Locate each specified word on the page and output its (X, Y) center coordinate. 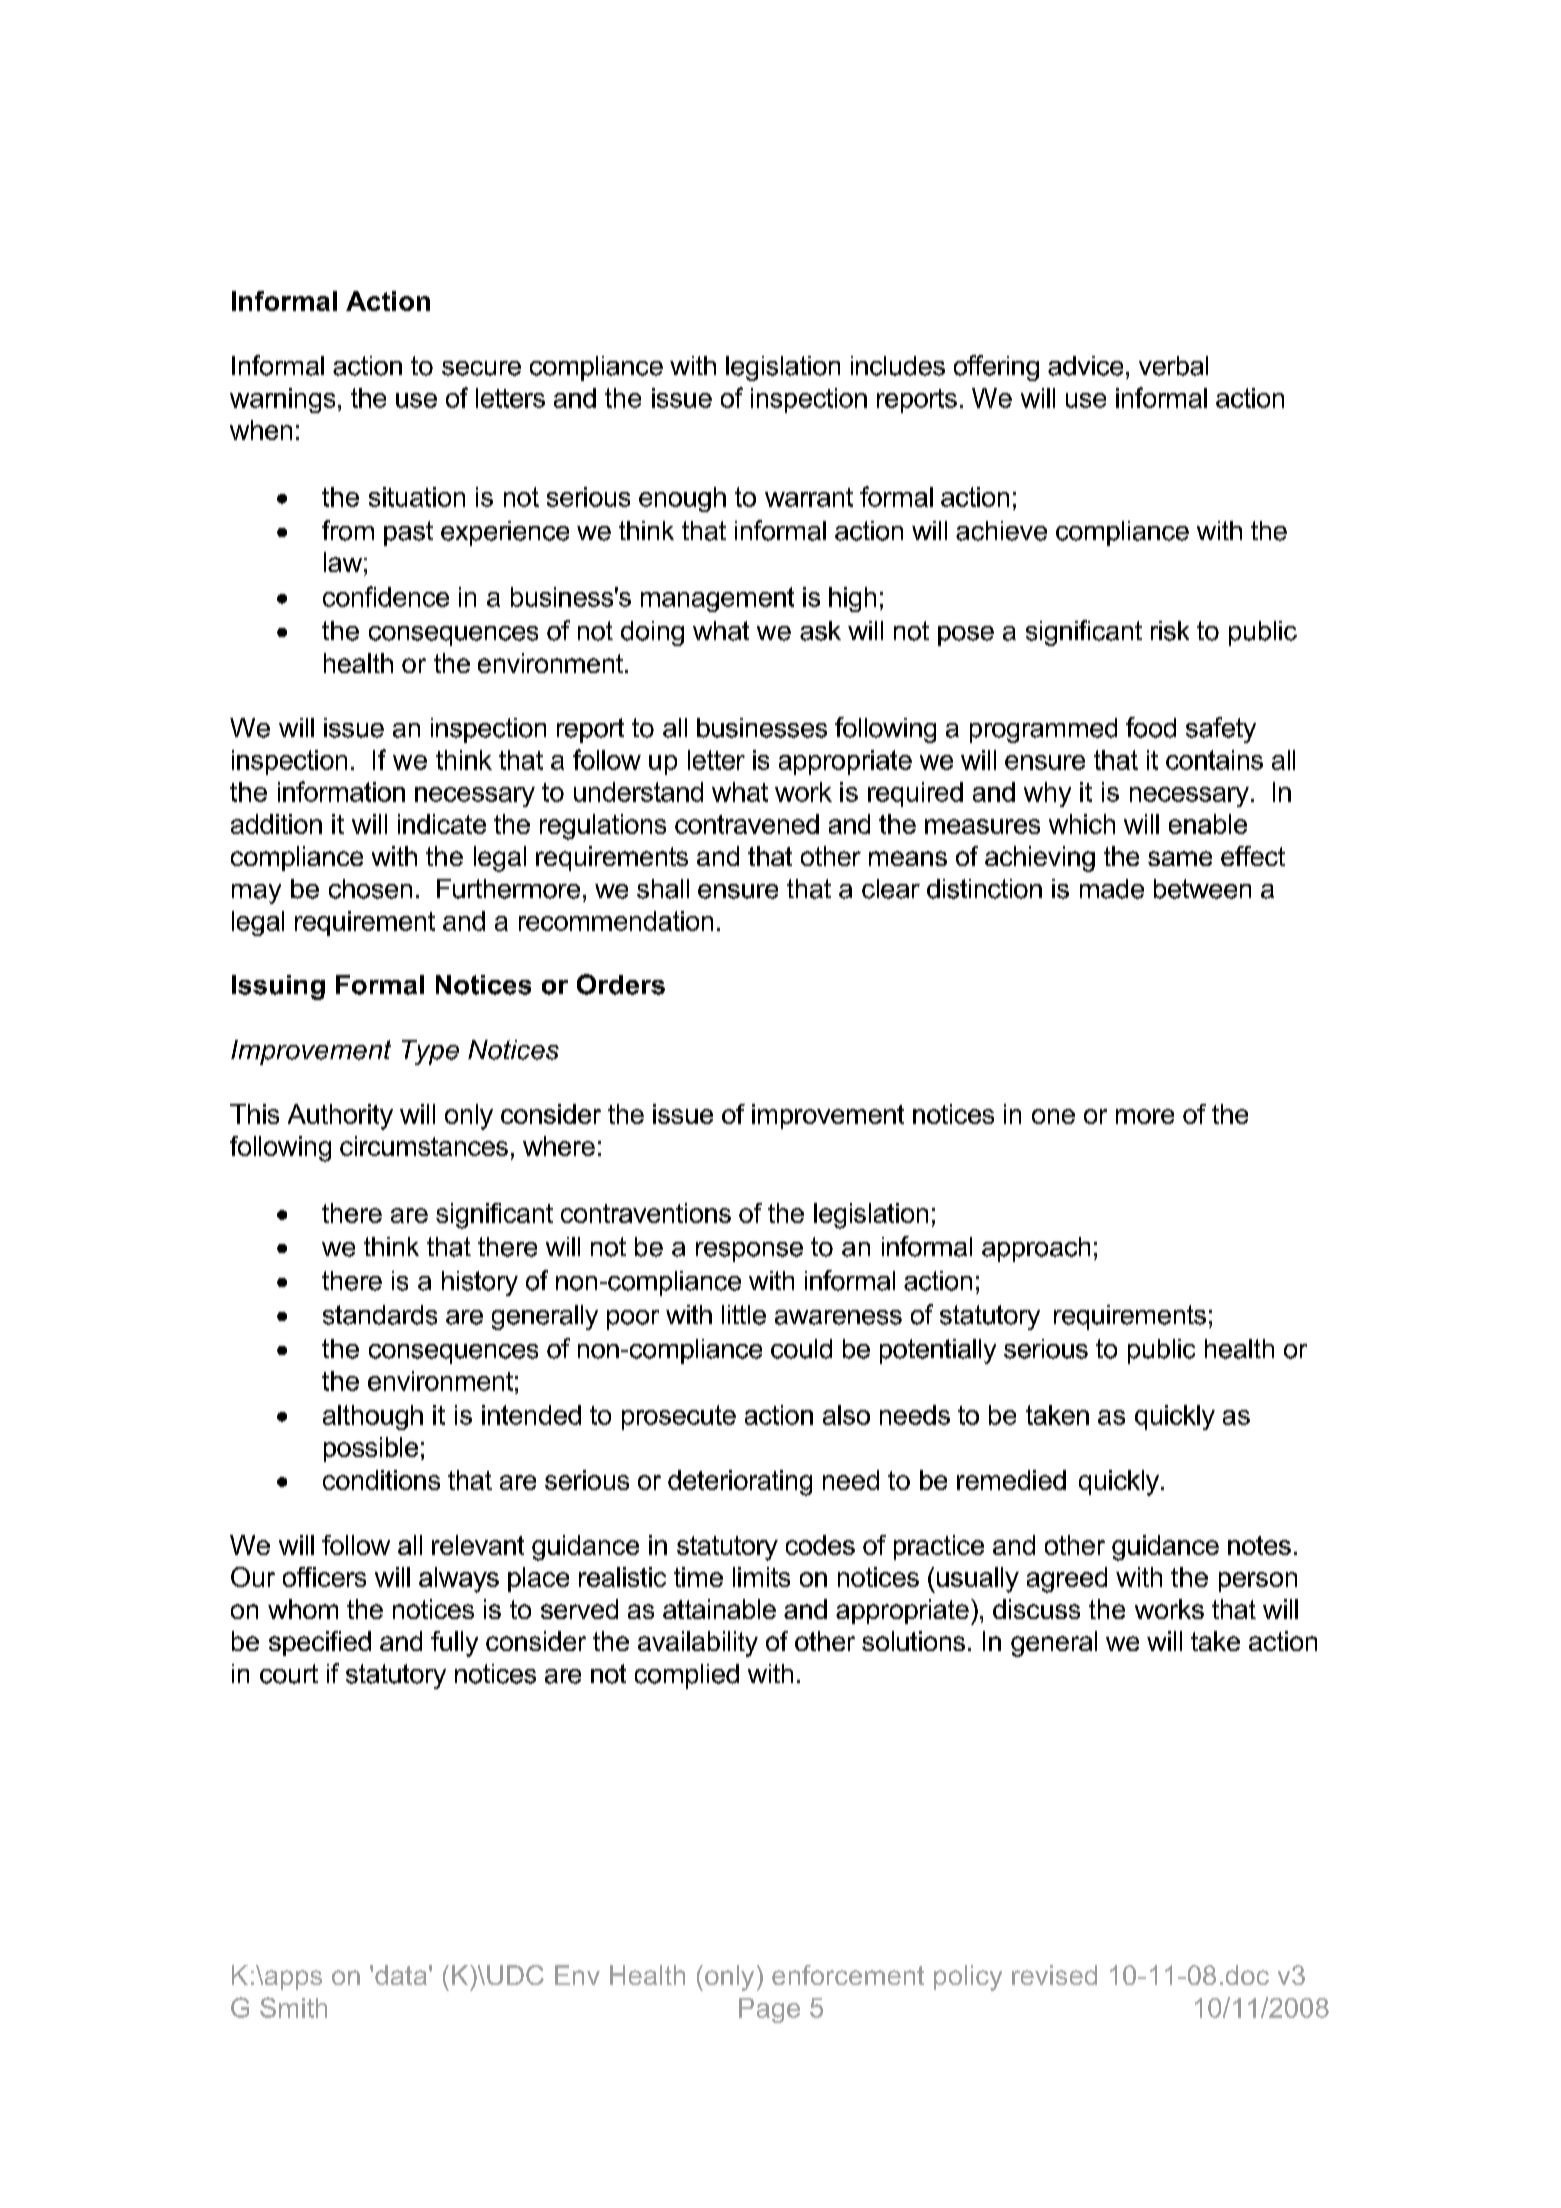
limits (761, 1577)
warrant (809, 497)
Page (769, 2010)
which (1082, 824)
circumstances (424, 1146)
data (401, 1975)
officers (324, 1577)
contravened (747, 824)
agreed (1067, 1580)
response (749, 1252)
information (341, 791)
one (1053, 1116)
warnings (282, 400)
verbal (1173, 366)
